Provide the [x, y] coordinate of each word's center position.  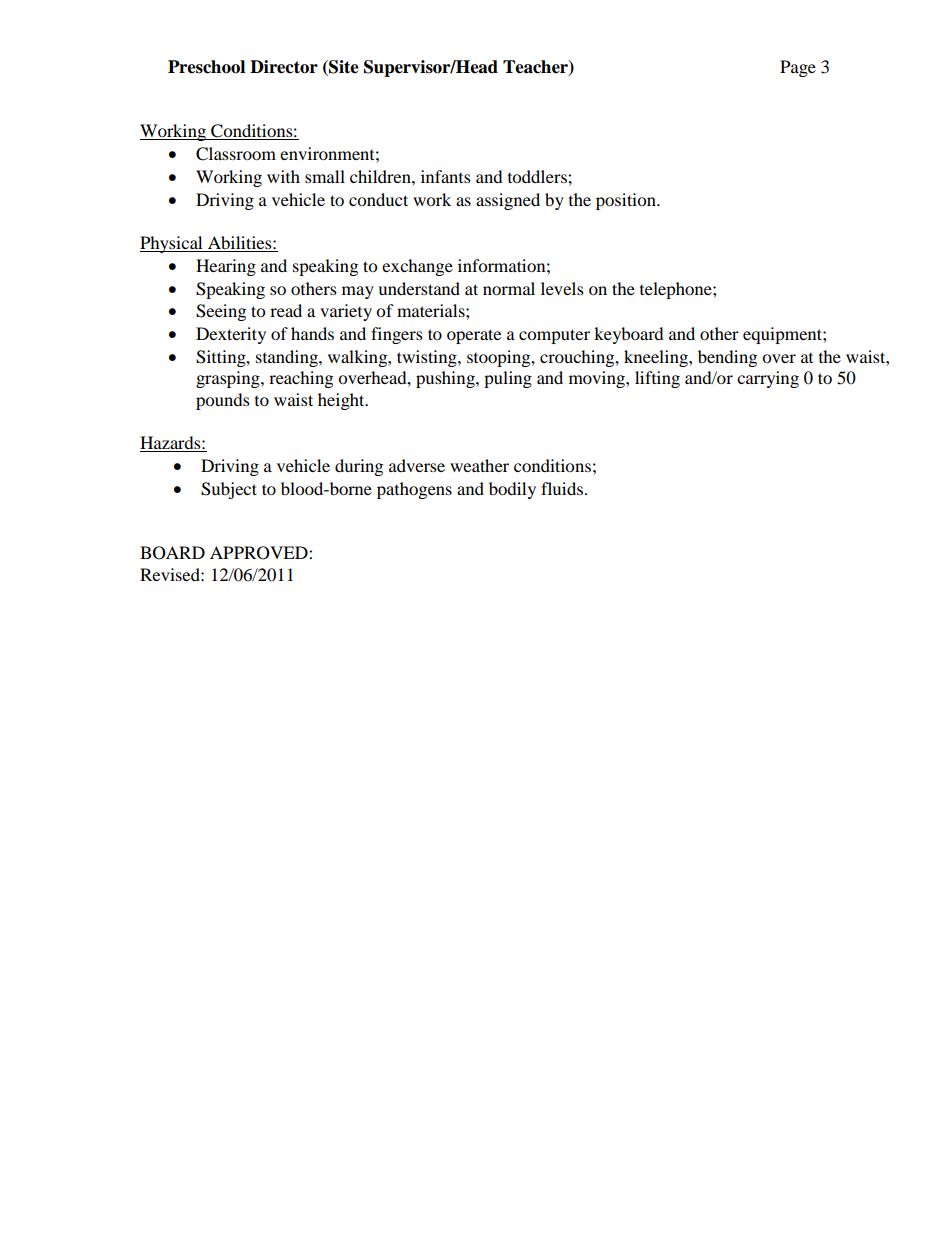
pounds [223, 401]
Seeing [221, 312]
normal [509, 288]
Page [798, 68]
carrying [768, 379]
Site [343, 68]
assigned [508, 201]
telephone [677, 290]
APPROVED [260, 553]
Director [284, 67]
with [283, 176]
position [627, 201]
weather [479, 465]
